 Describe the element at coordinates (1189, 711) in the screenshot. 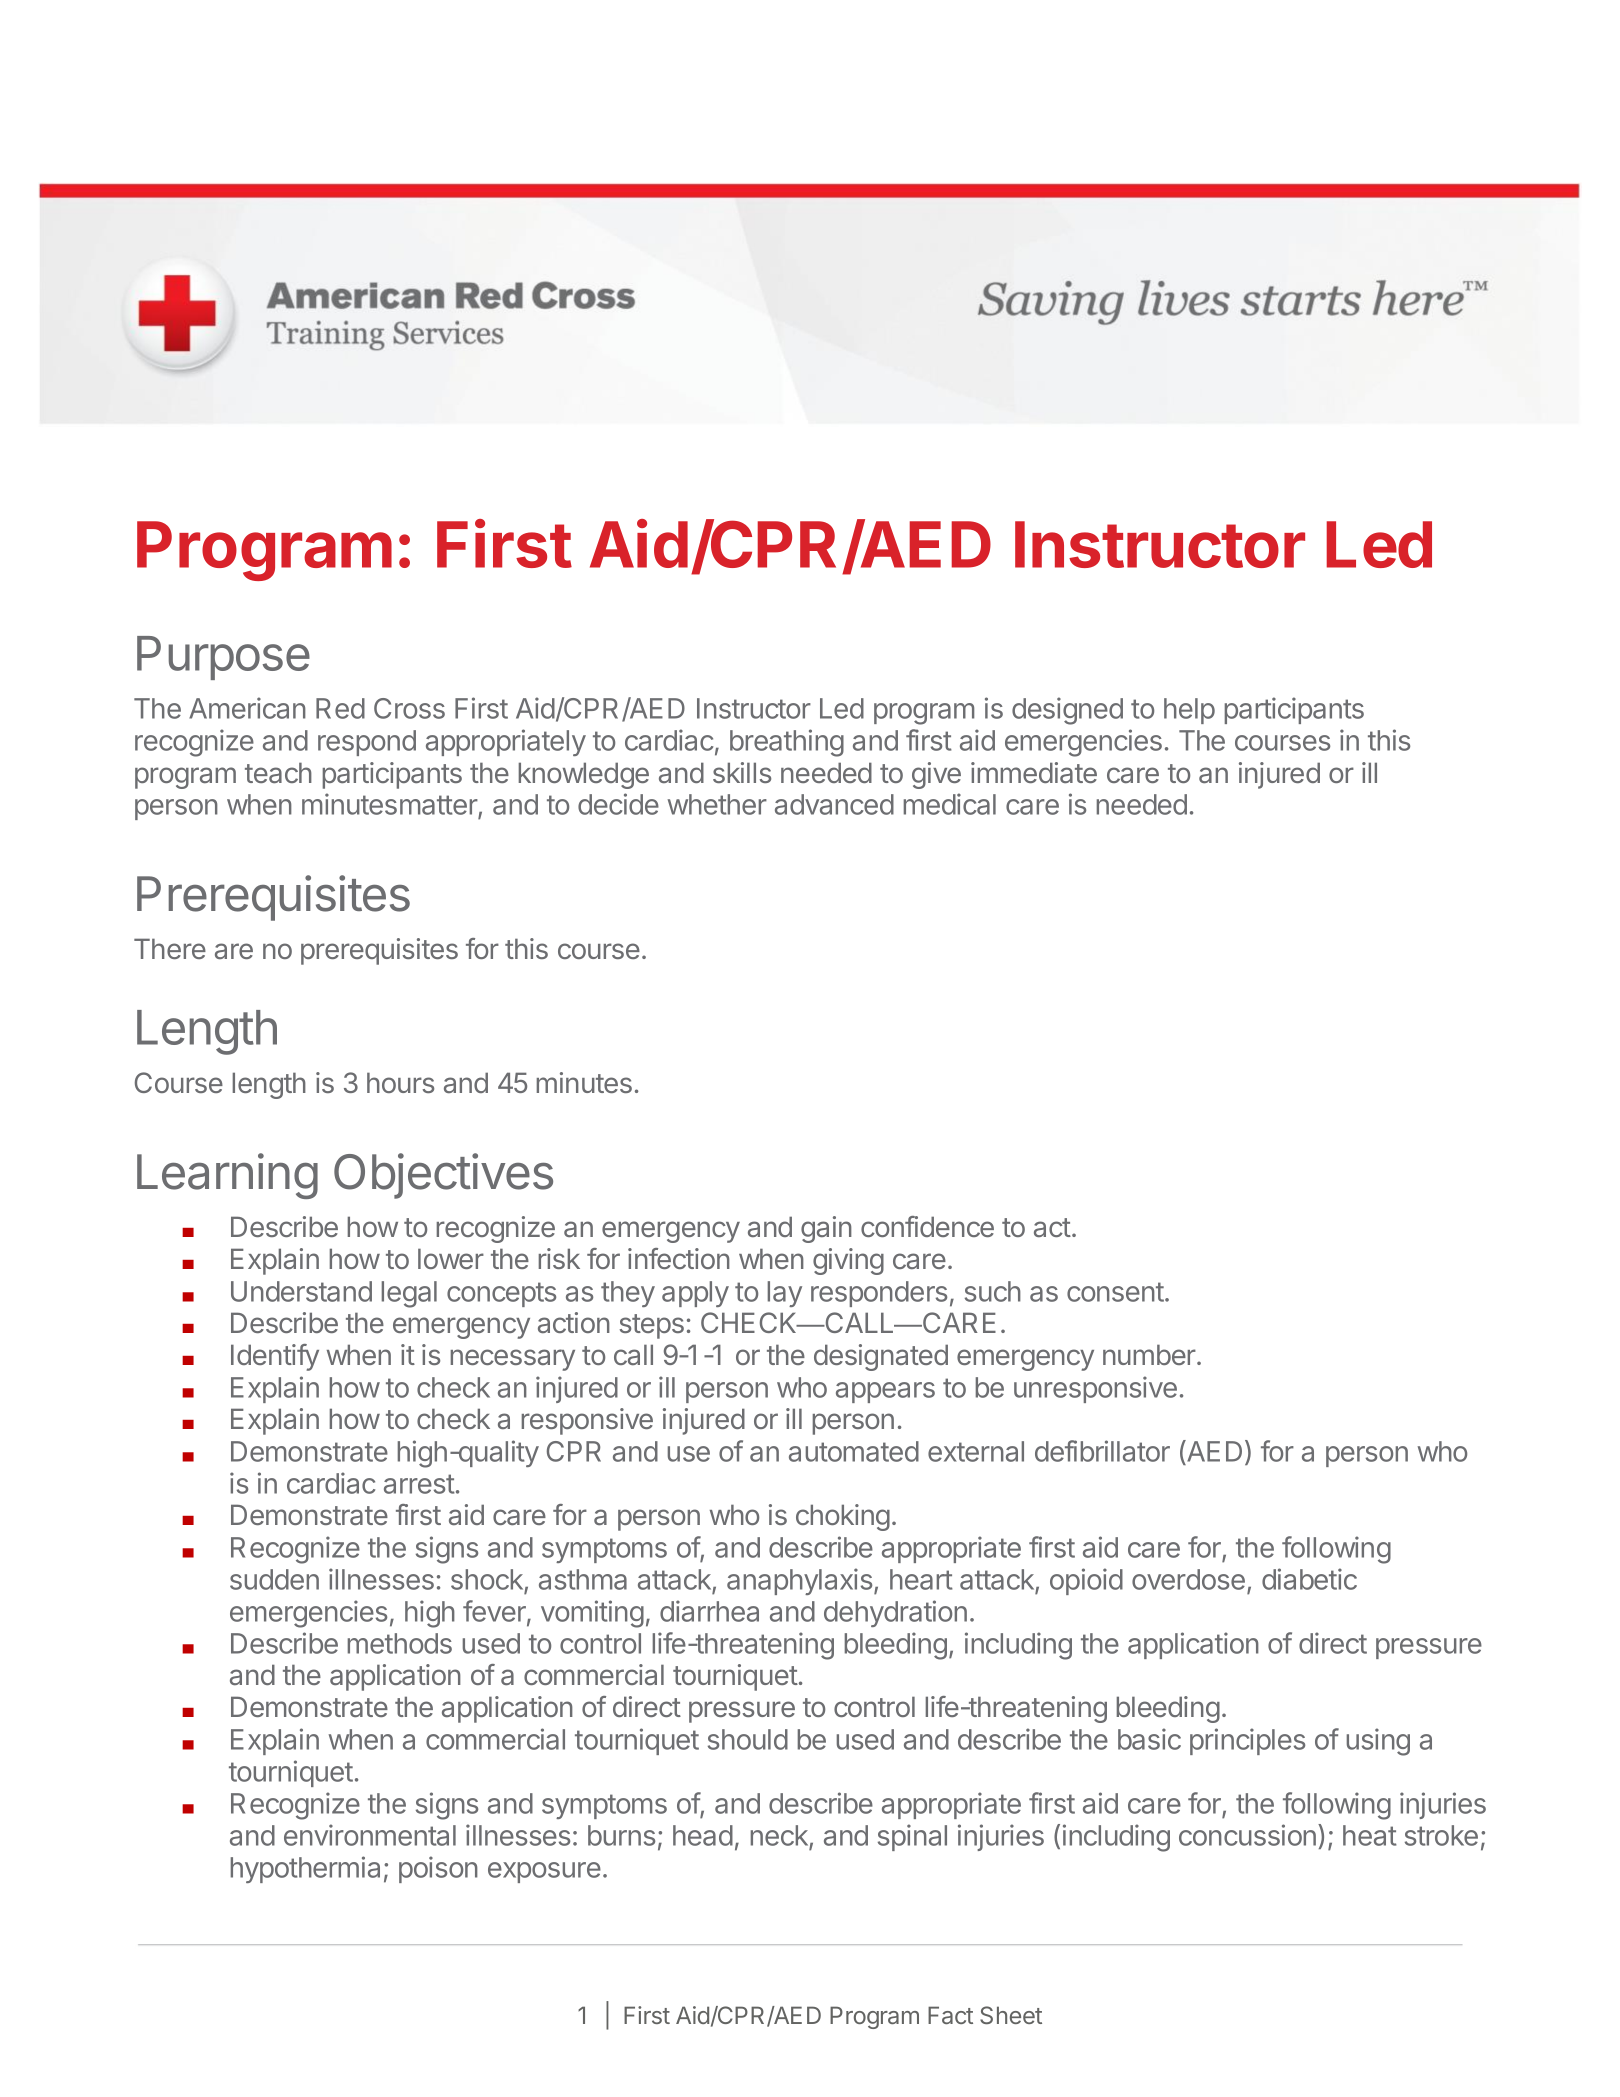

I see `help` at that location.
